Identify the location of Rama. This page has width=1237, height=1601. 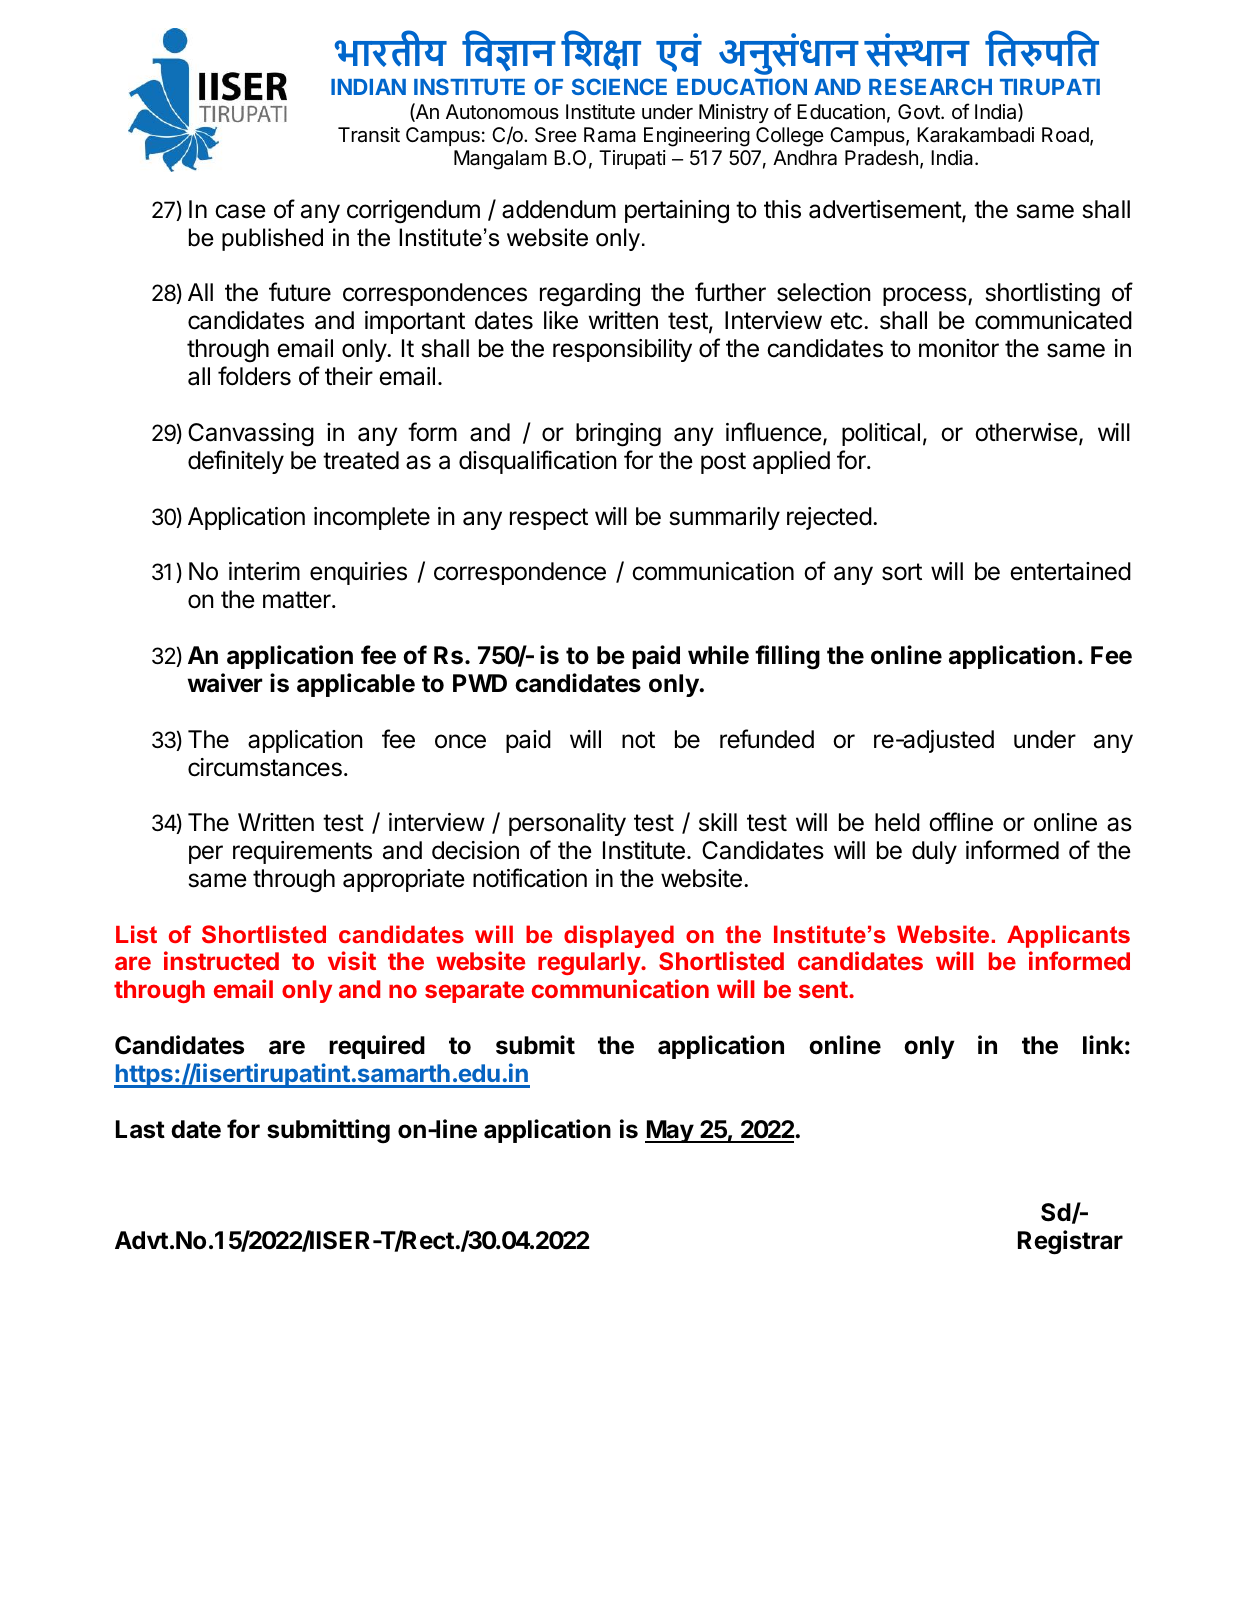
(610, 135).
